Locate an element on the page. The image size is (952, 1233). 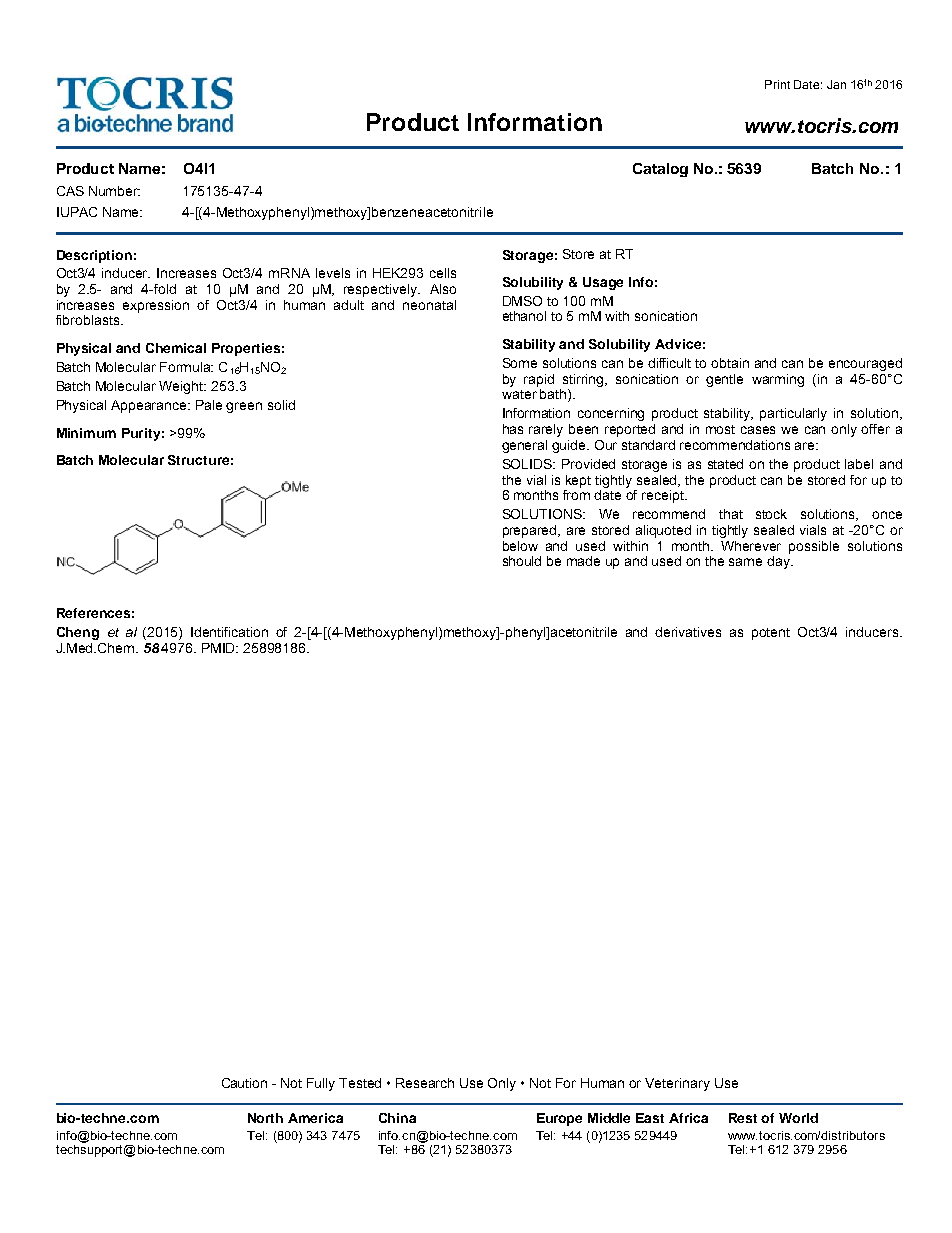
Some is located at coordinates (520, 363).
